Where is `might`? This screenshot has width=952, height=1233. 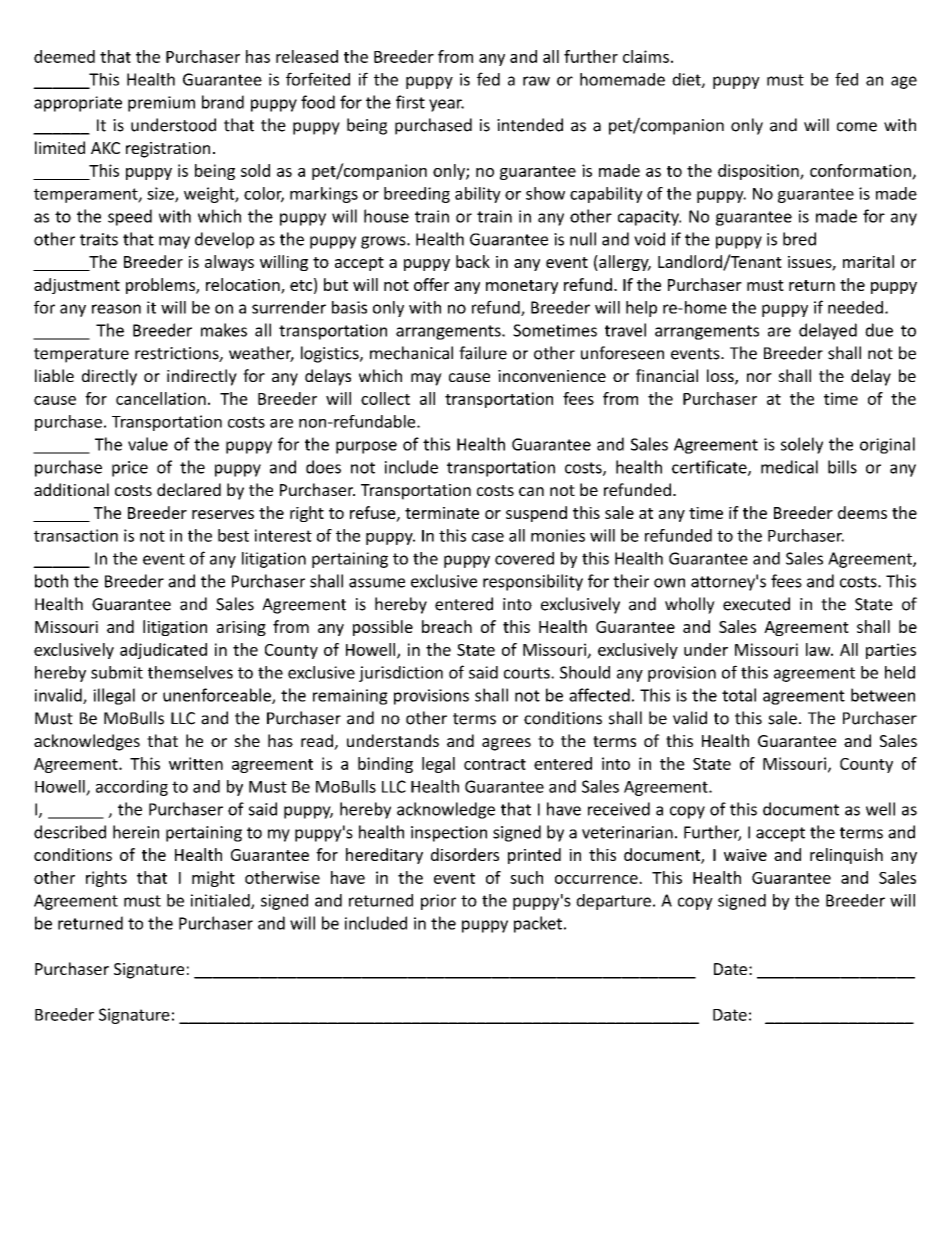
might is located at coordinates (213, 879).
